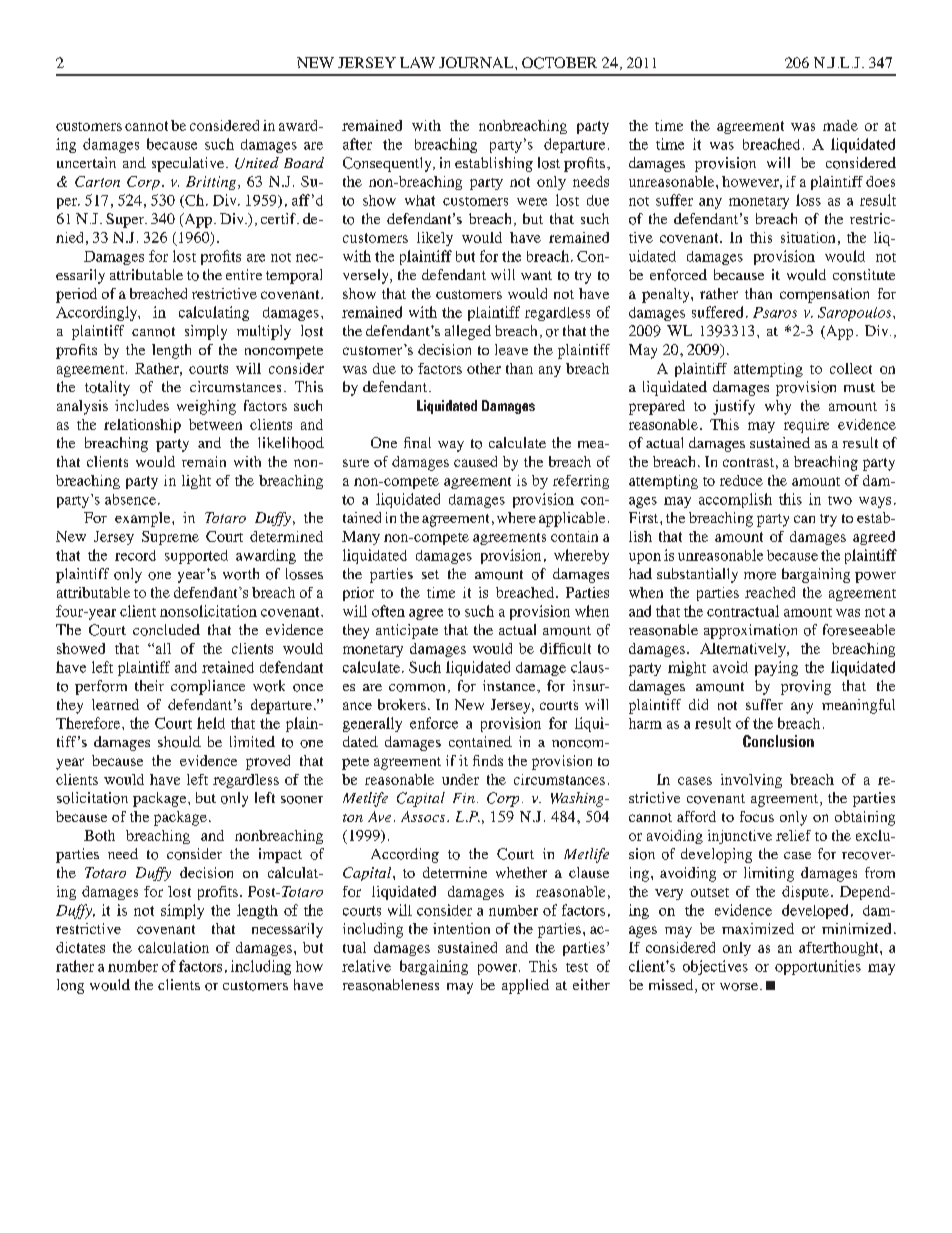  What do you see at coordinates (840, 125) in the page?
I see `made` at bounding box center [840, 125].
